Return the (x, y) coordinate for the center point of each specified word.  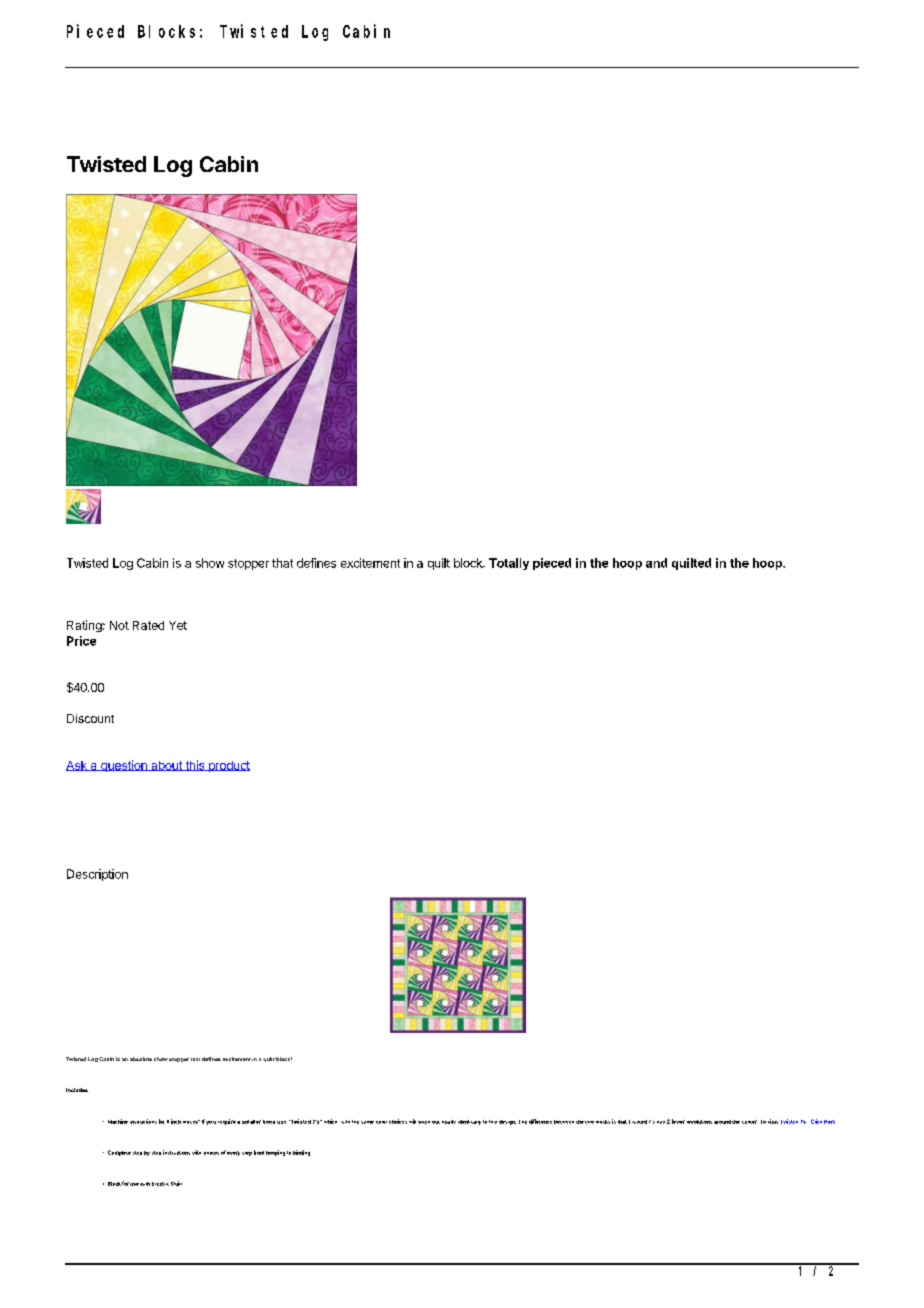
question (123, 766)
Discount (90, 718)
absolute (141, 1059)
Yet (178, 625)
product (228, 766)
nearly (449, 1122)
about (166, 766)
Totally (509, 564)
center (749, 1122)
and (656, 563)
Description (97, 875)
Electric (160, 1184)
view (773, 1121)
